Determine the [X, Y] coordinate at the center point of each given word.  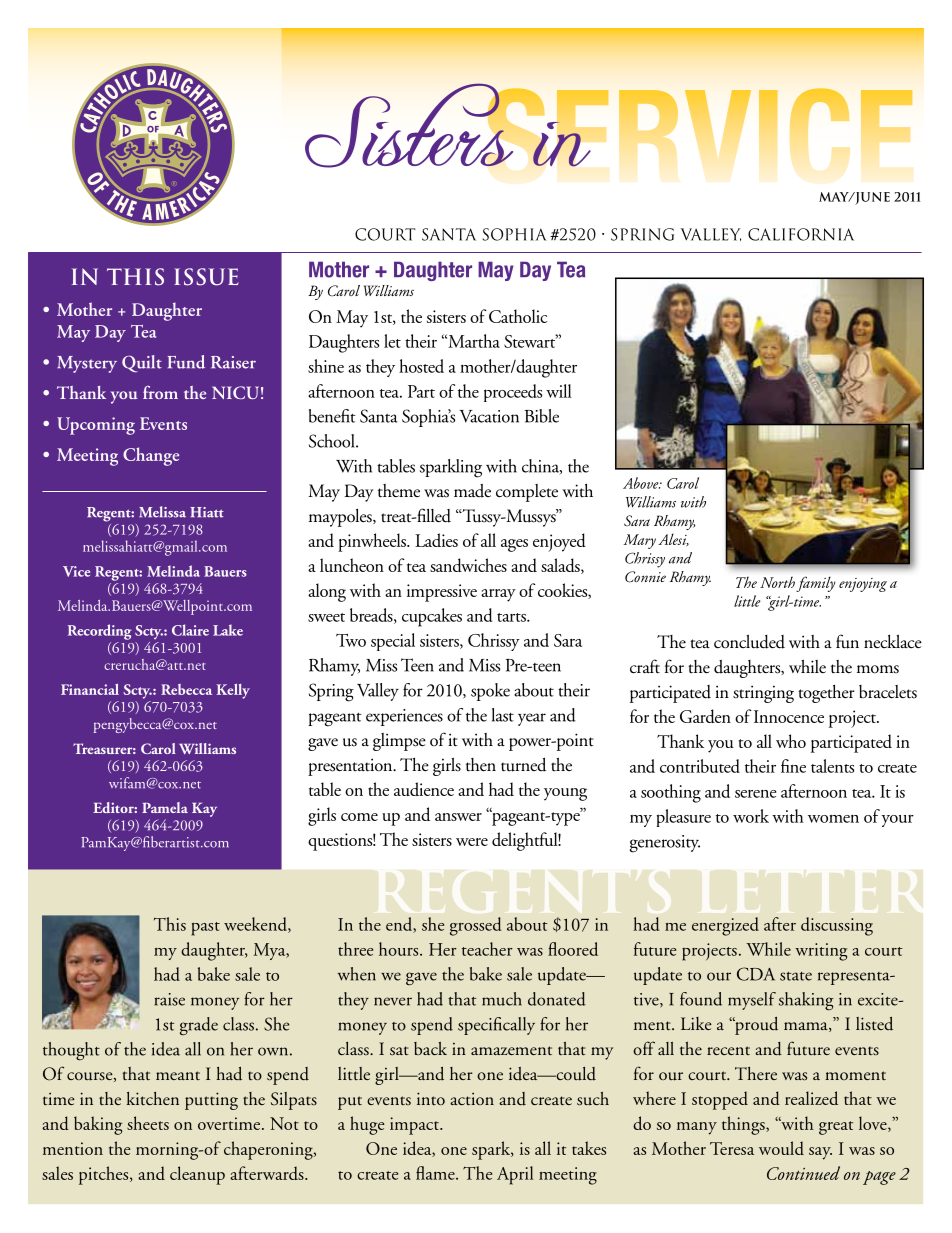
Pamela [165, 807]
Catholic [518, 316]
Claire [190, 630]
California [801, 234]
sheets [148, 1123]
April [515, 1175]
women [833, 818]
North [777, 582]
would [781, 1148]
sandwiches [468, 565]
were [472, 842]
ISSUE [206, 277]
